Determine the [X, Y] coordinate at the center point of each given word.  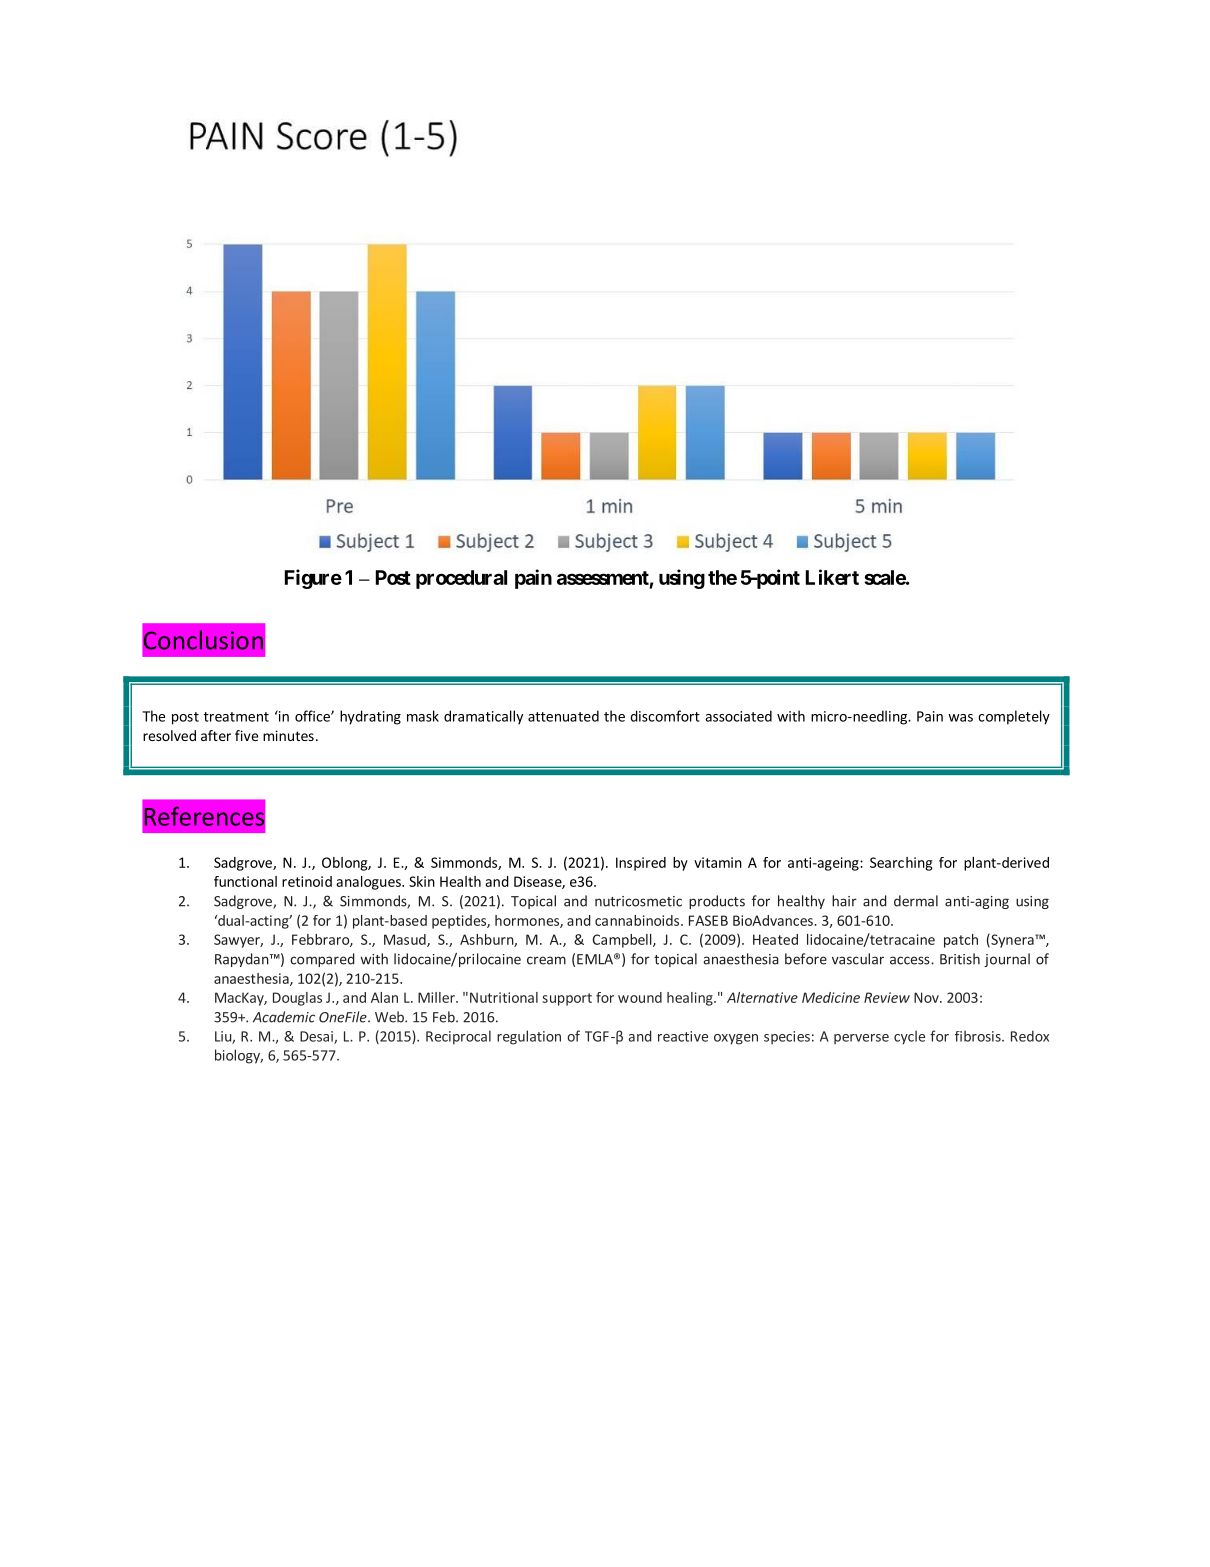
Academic [284, 1017]
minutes [288, 735]
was [960, 718]
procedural [461, 579]
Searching [901, 864]
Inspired [641, 864]
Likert [832, 577]
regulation [529, 1037]
